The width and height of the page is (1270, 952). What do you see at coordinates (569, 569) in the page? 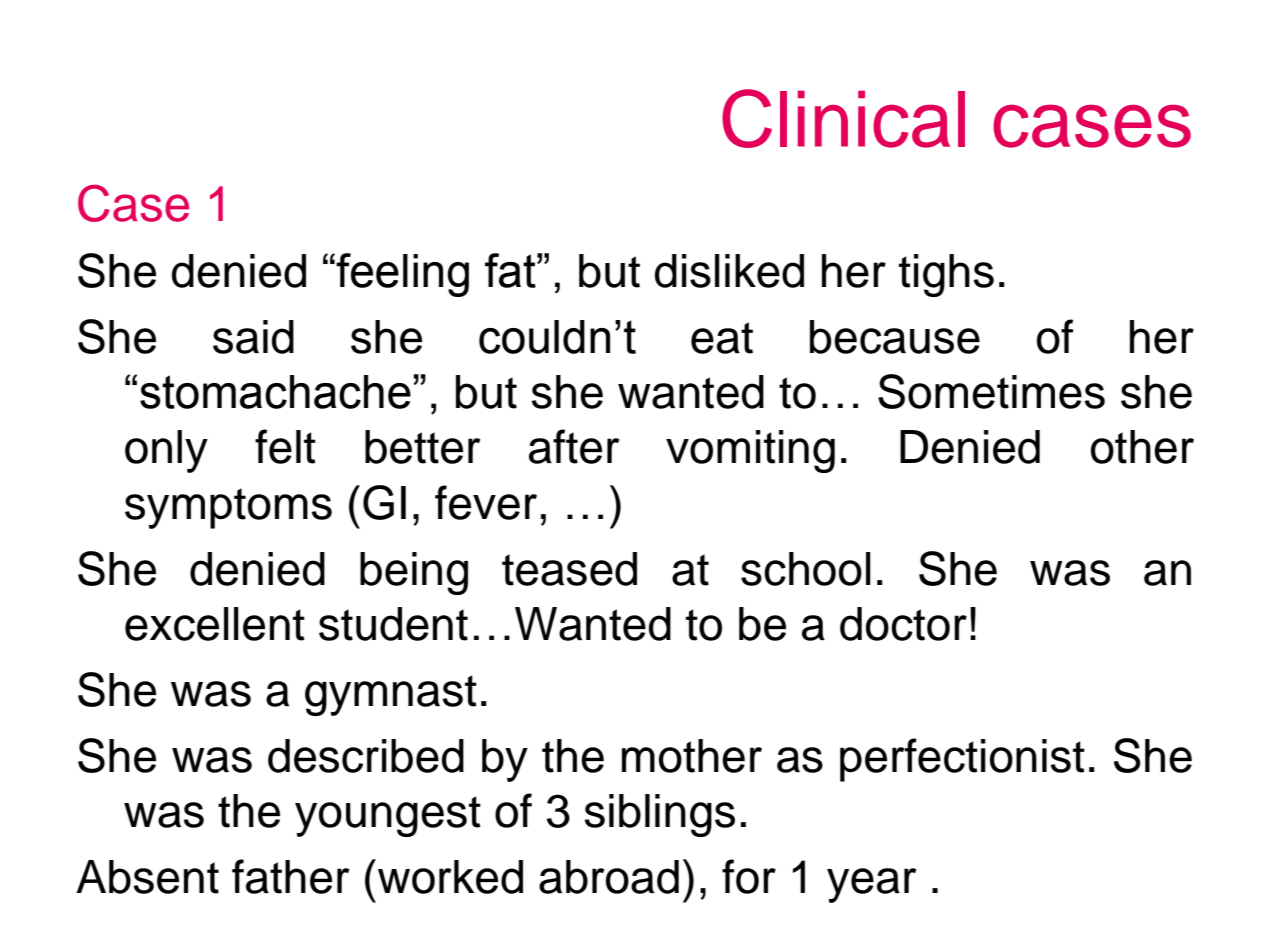
I see `teased` at bounding box center [569, 569].
